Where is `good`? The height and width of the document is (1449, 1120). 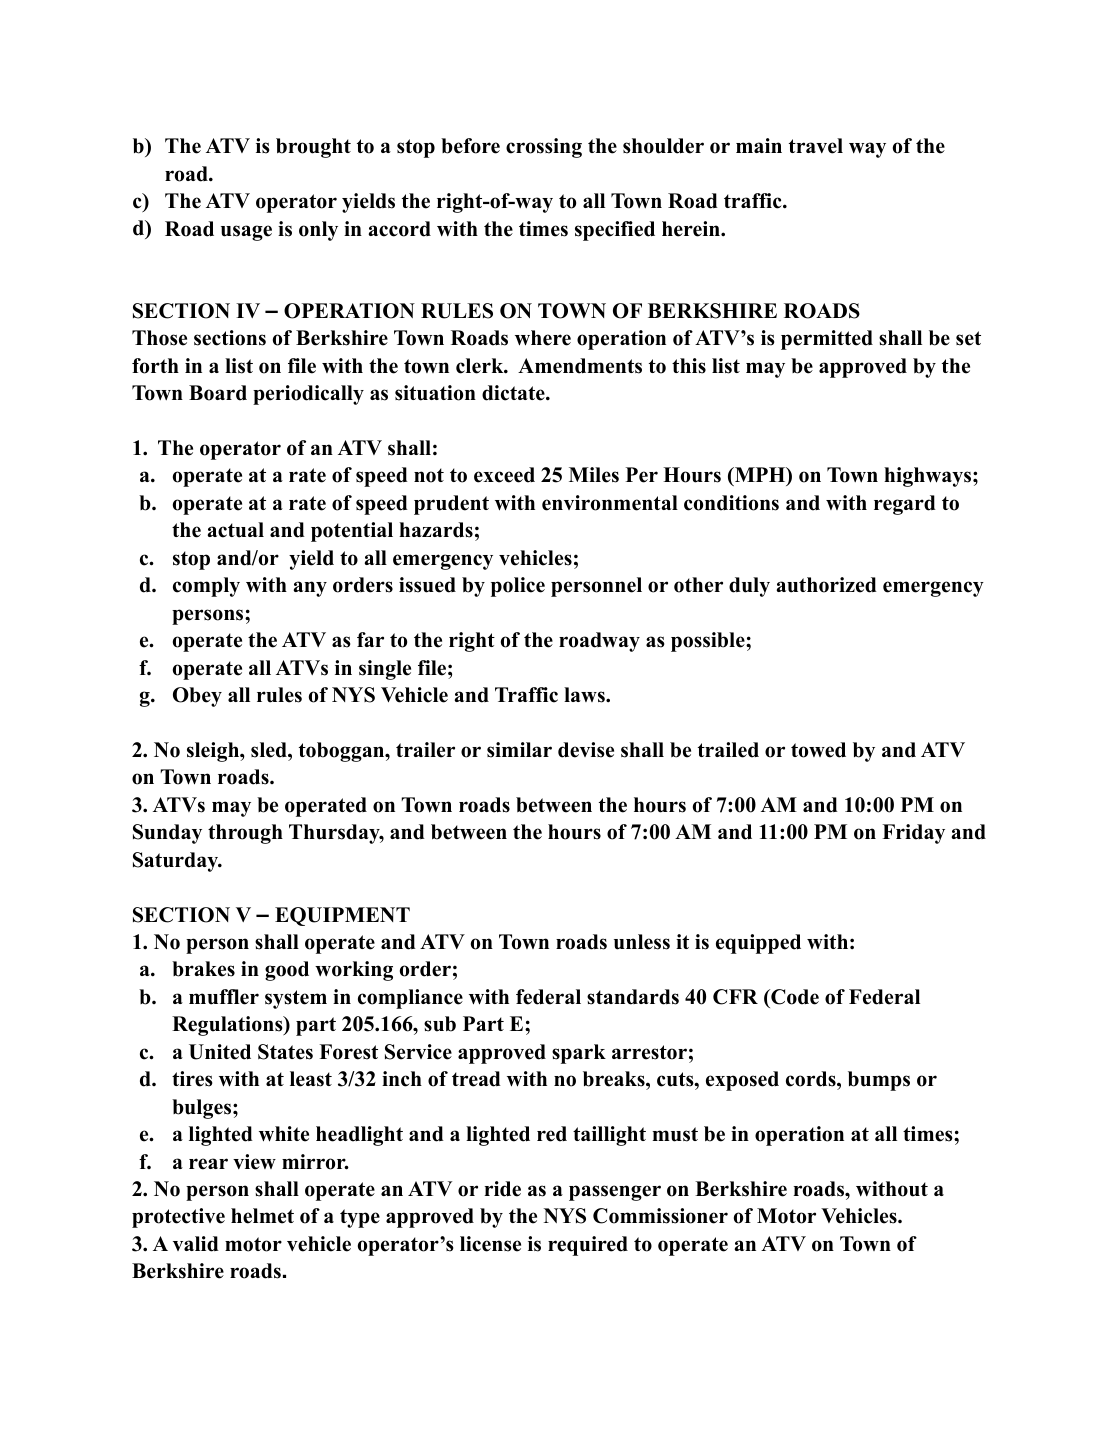
good is located at coordinates (287, 971).
